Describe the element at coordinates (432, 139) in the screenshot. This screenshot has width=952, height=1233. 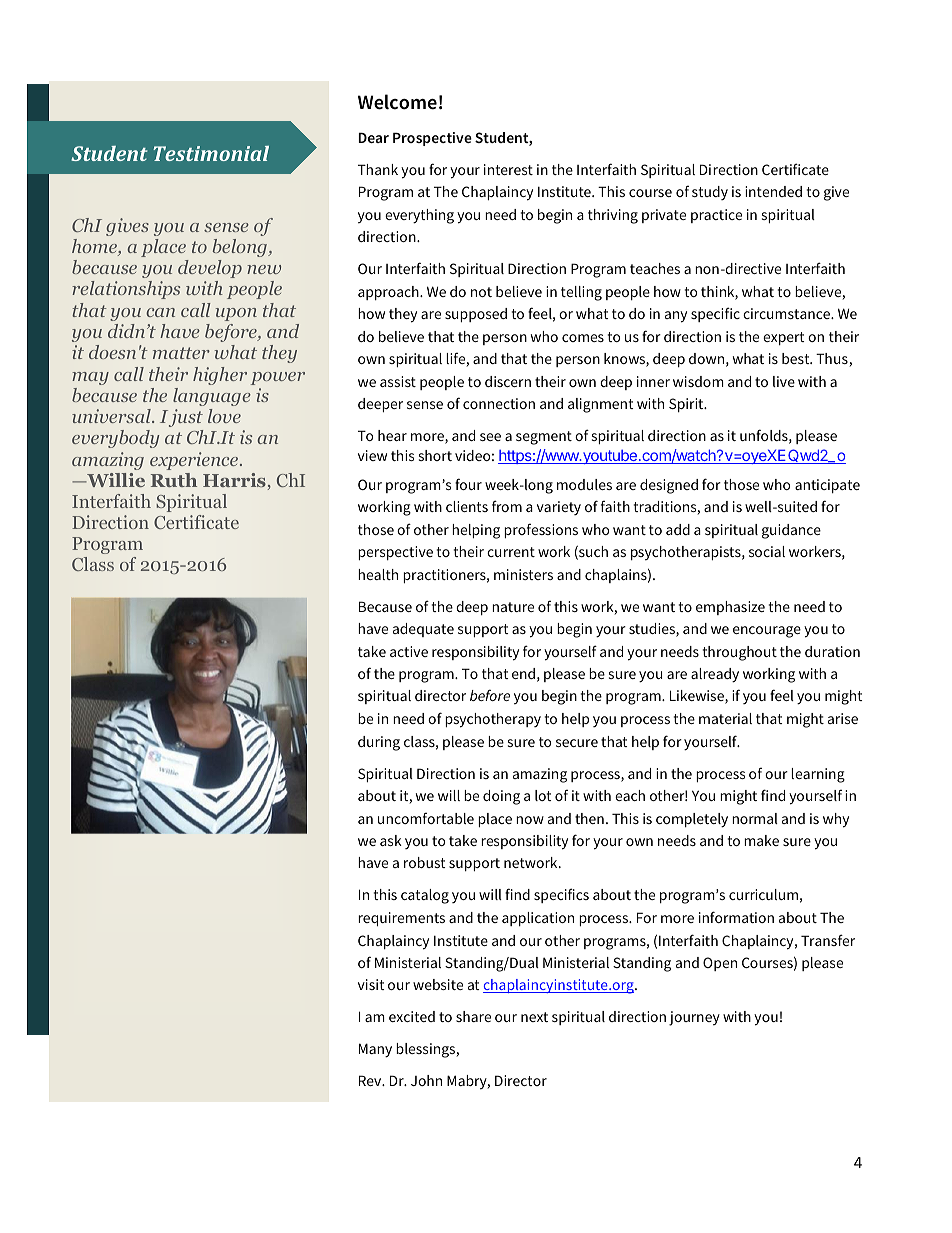
I see `Prospective` at that location.
